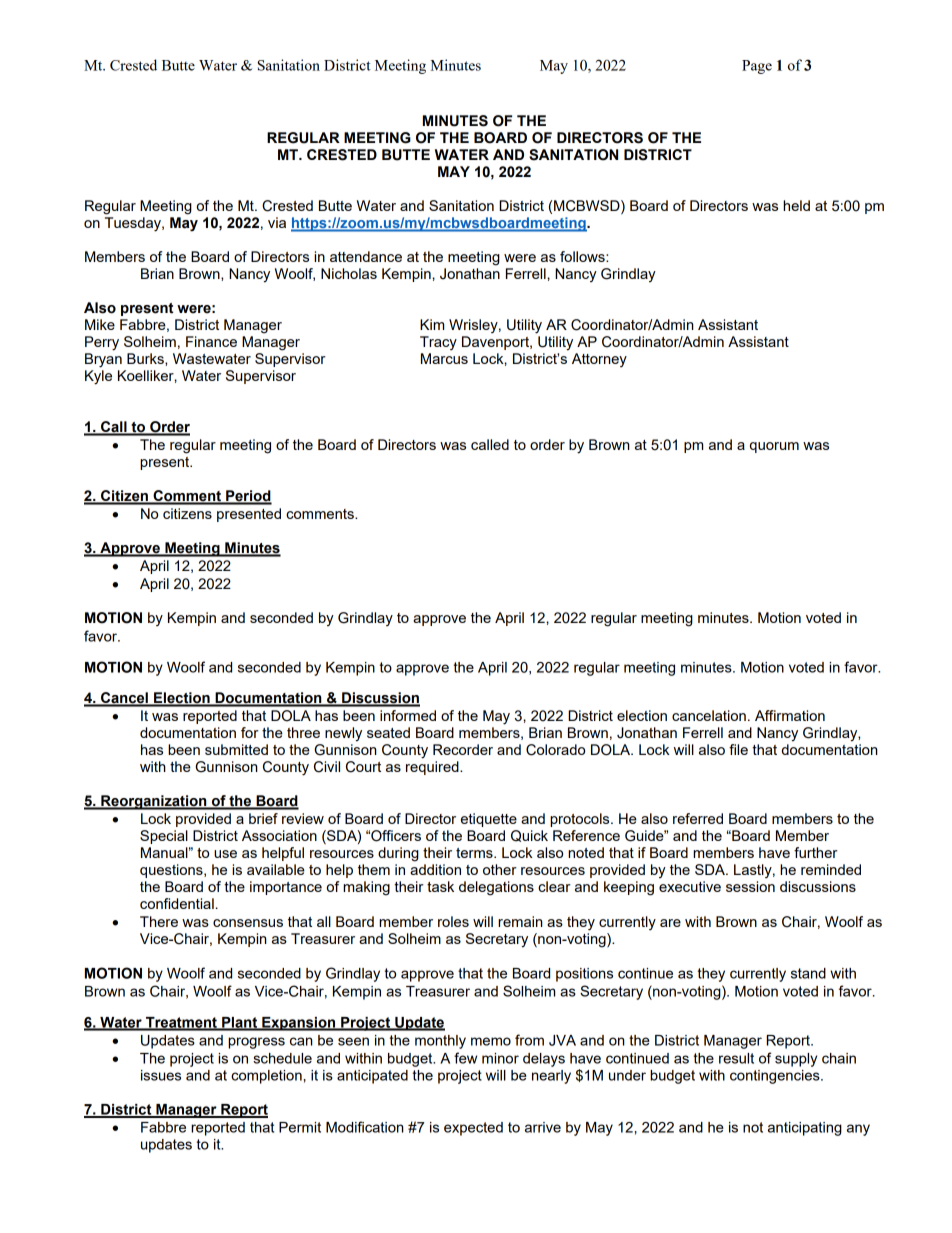 Image resolution: width=952 pixels, height=1233 pixels. I want to click on attendance, so click(366, 256).
